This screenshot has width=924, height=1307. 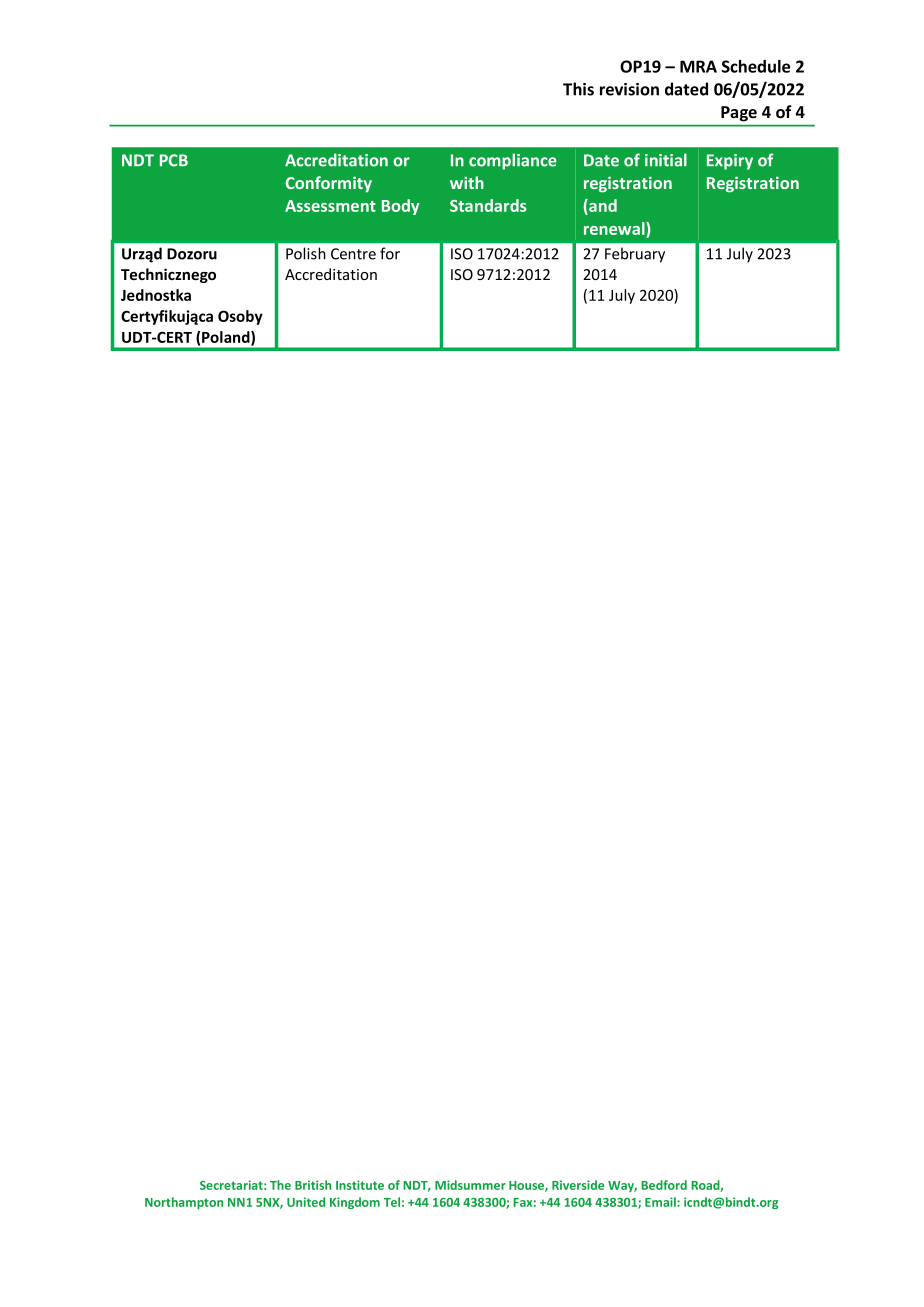 I want to click on The, so click(x=280, y=1185).
